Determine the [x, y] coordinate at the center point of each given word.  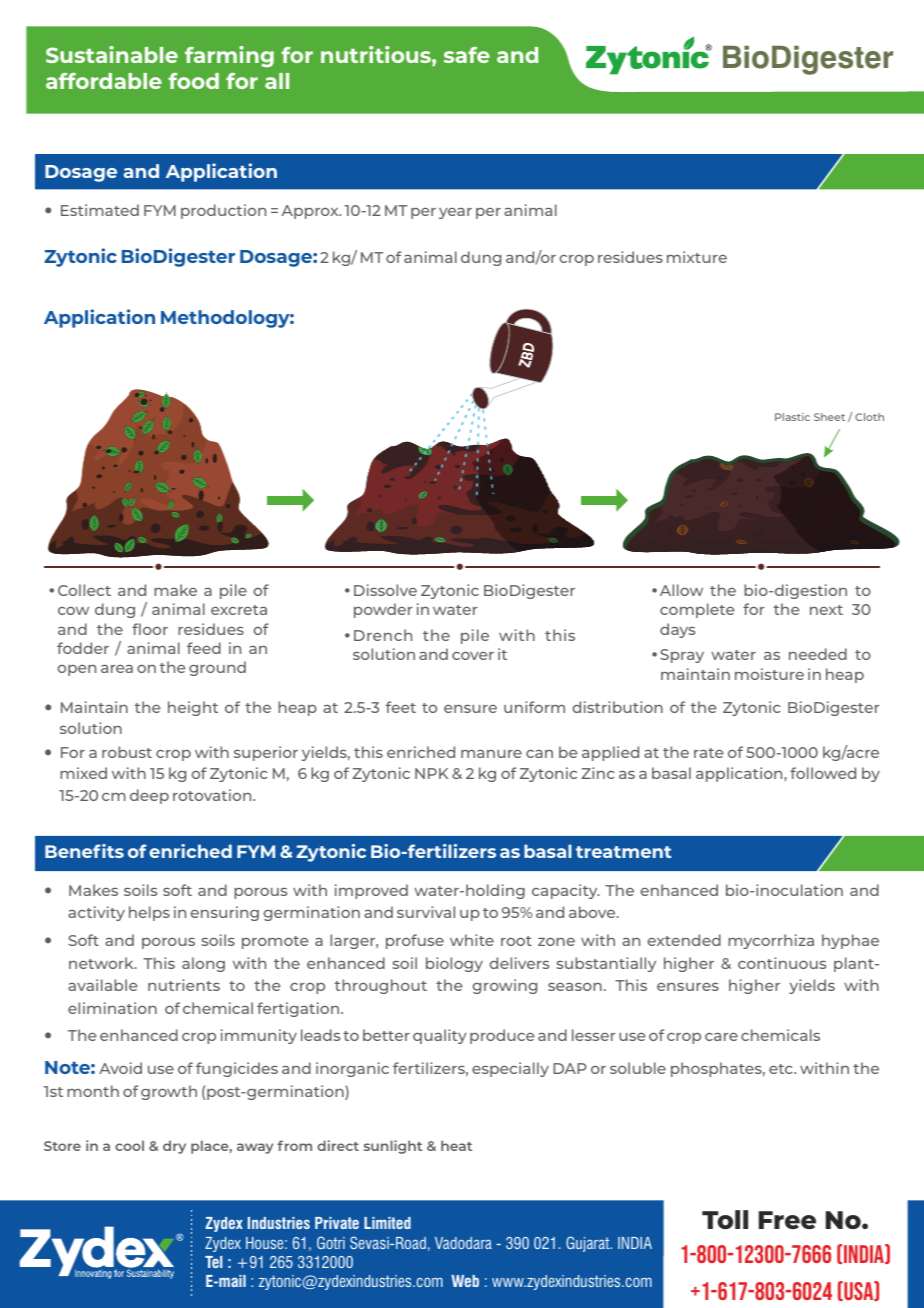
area [117, 669]
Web [465, 1281]
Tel [213, 1262]
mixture [697, 257]
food [193, 81]
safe [467, 55]
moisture [769, 674]
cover [473, 656]
